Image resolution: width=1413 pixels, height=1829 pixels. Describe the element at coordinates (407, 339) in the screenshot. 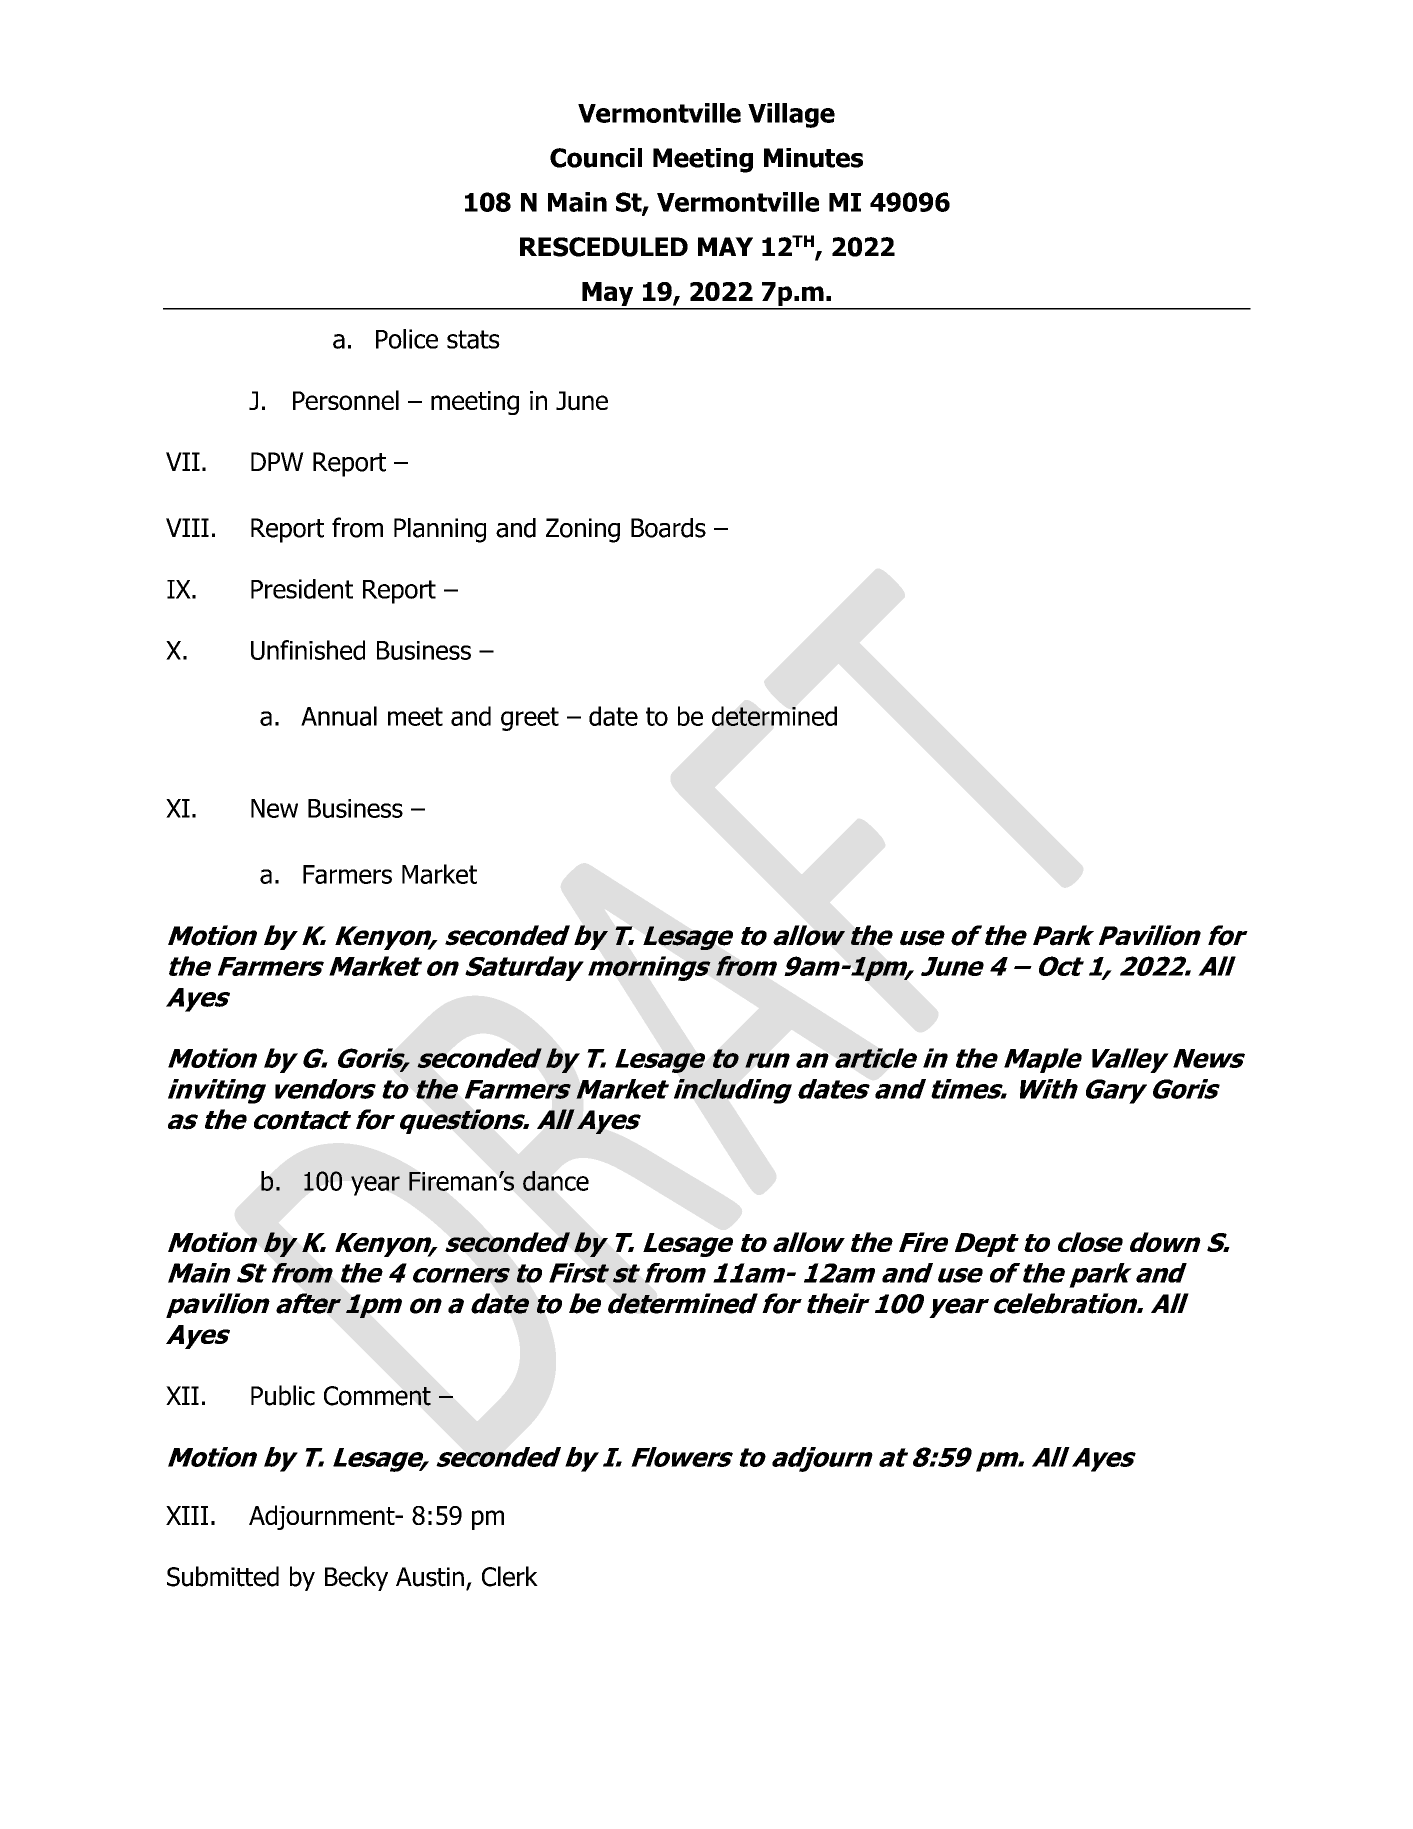

I see `Police` at that location.
